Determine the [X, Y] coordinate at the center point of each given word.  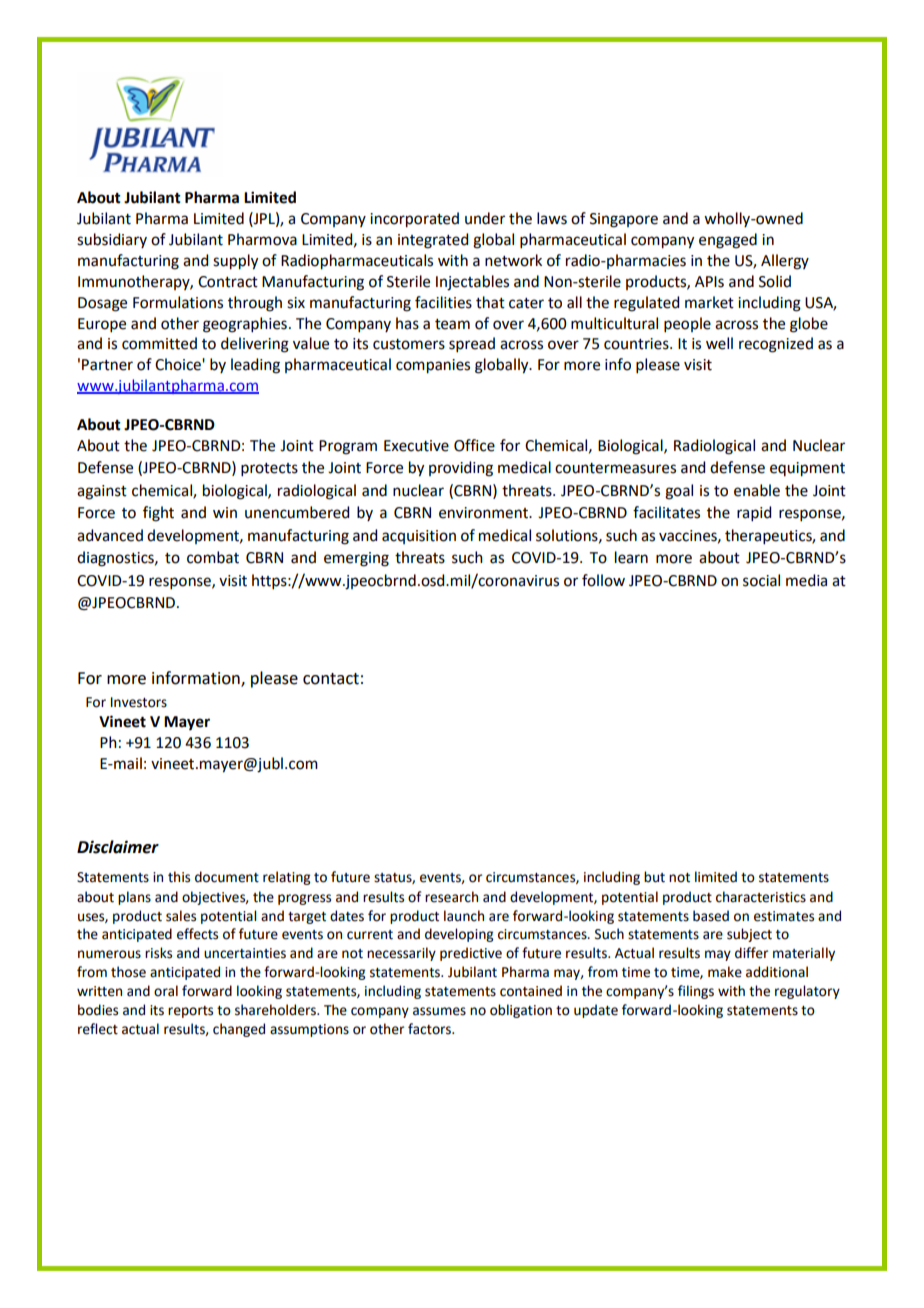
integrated [433, 241]
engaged [728, 241]
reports [190, 1012]
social [761, 580]
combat [213, 557]
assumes [439, 1011]
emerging [356, 559]
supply [235, 262]
